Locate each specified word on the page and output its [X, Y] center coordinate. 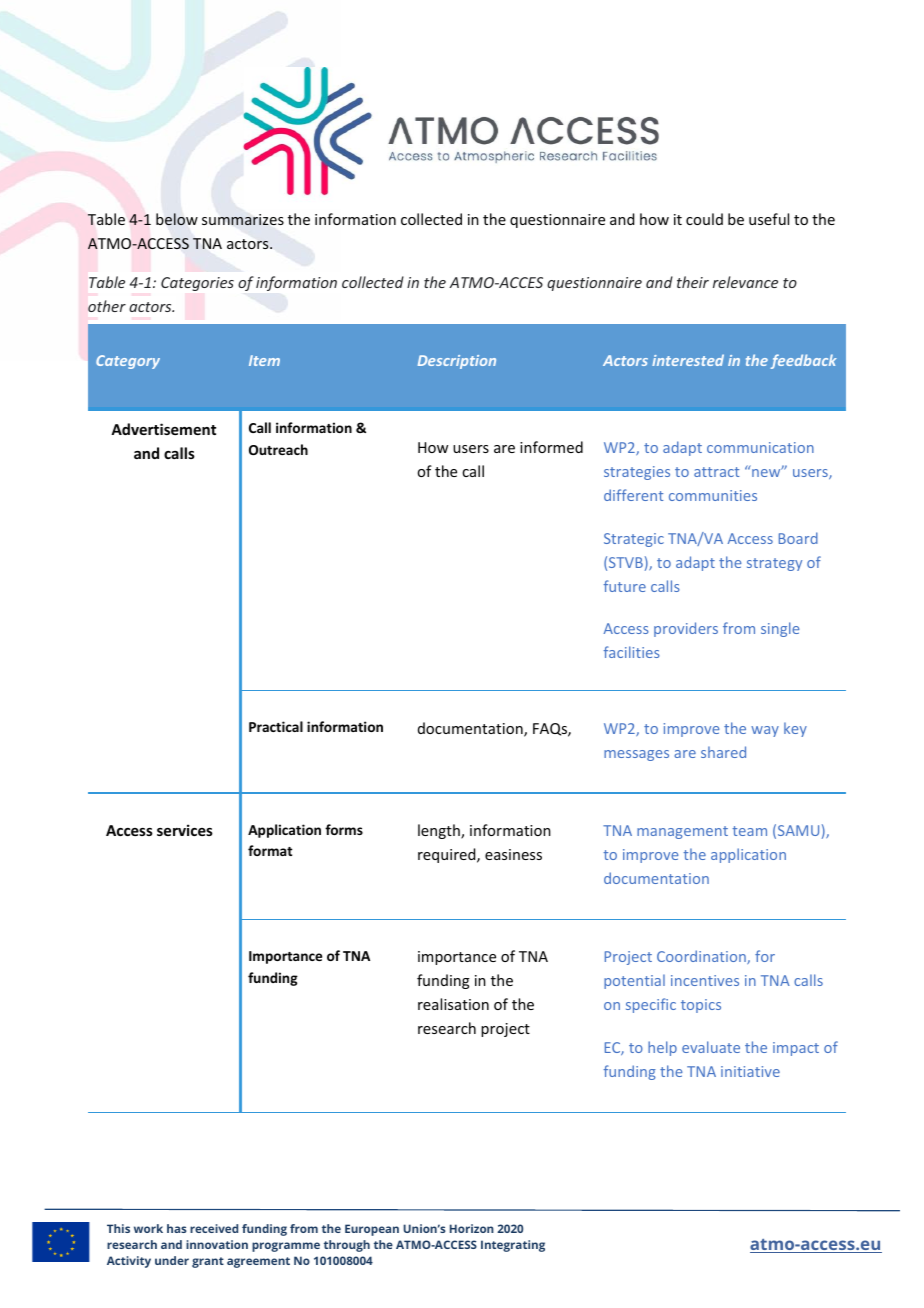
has [177, 1228]
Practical [276, 726]
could [704, 219]
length [440, 831]
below [177, 219]
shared [723, 752]
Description [457, 362]
